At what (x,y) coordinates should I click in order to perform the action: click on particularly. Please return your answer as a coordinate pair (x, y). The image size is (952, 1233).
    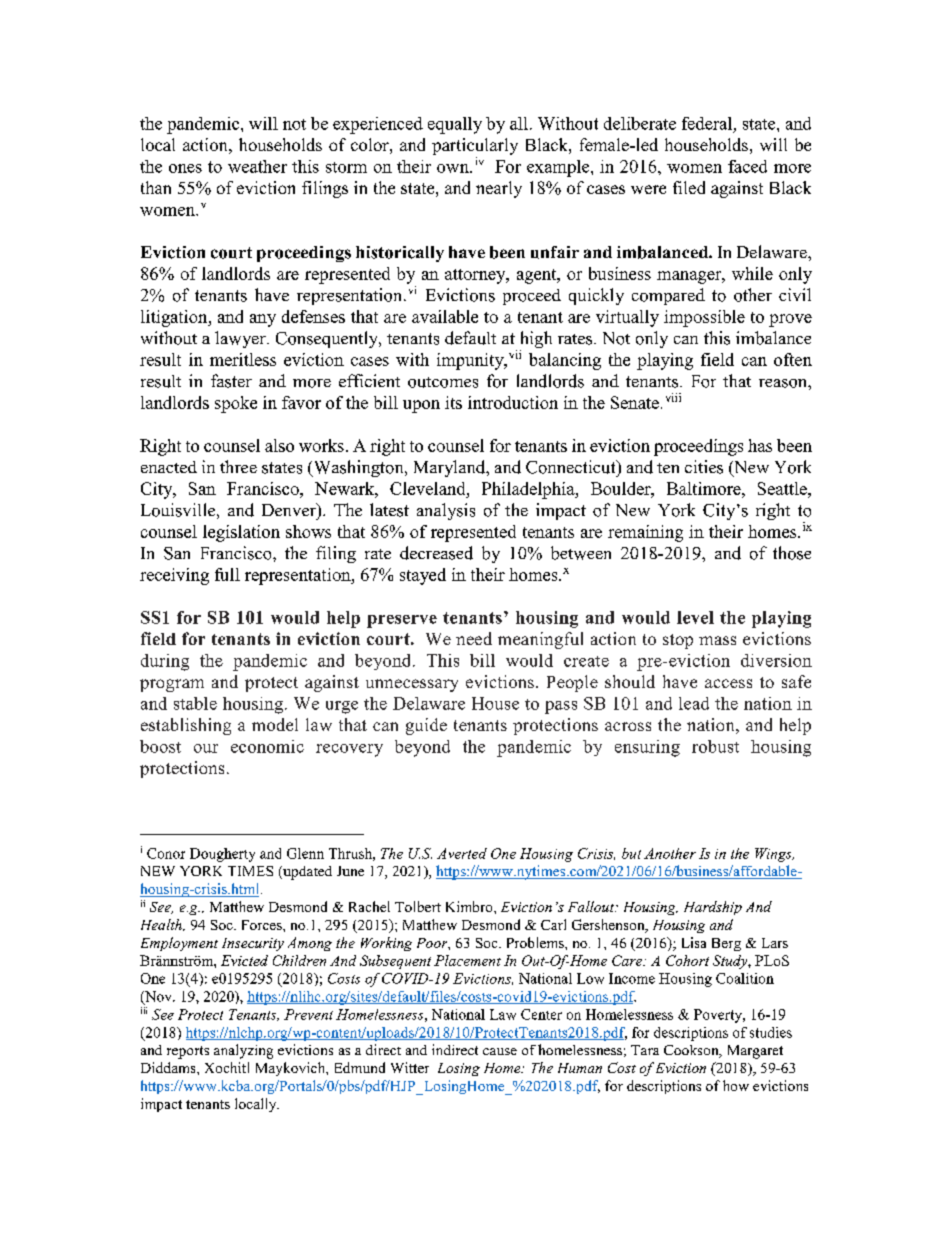
    Looking at the image, I should click on (475, 146).
